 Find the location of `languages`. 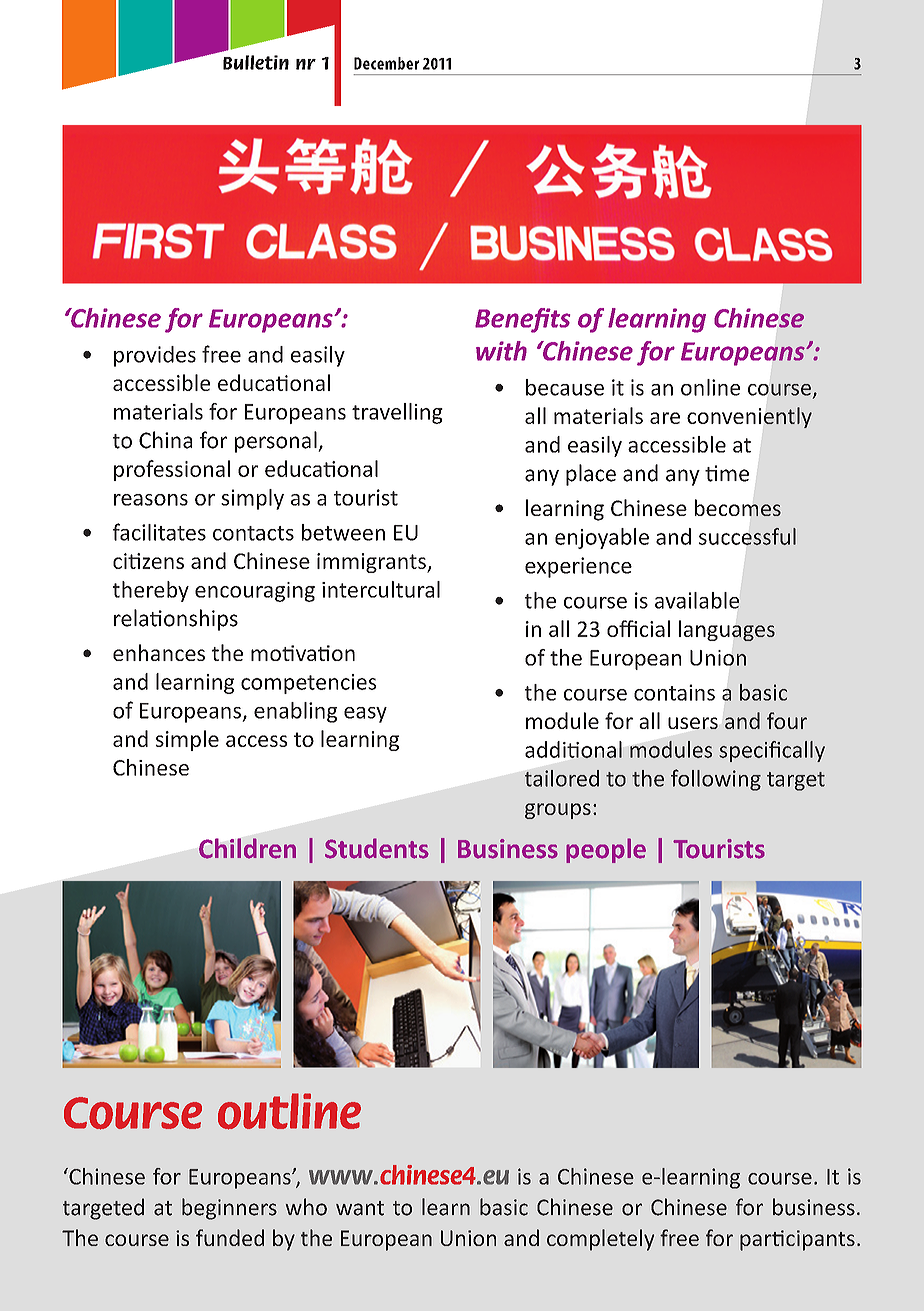

languages is located at coordinates (727, 630).
